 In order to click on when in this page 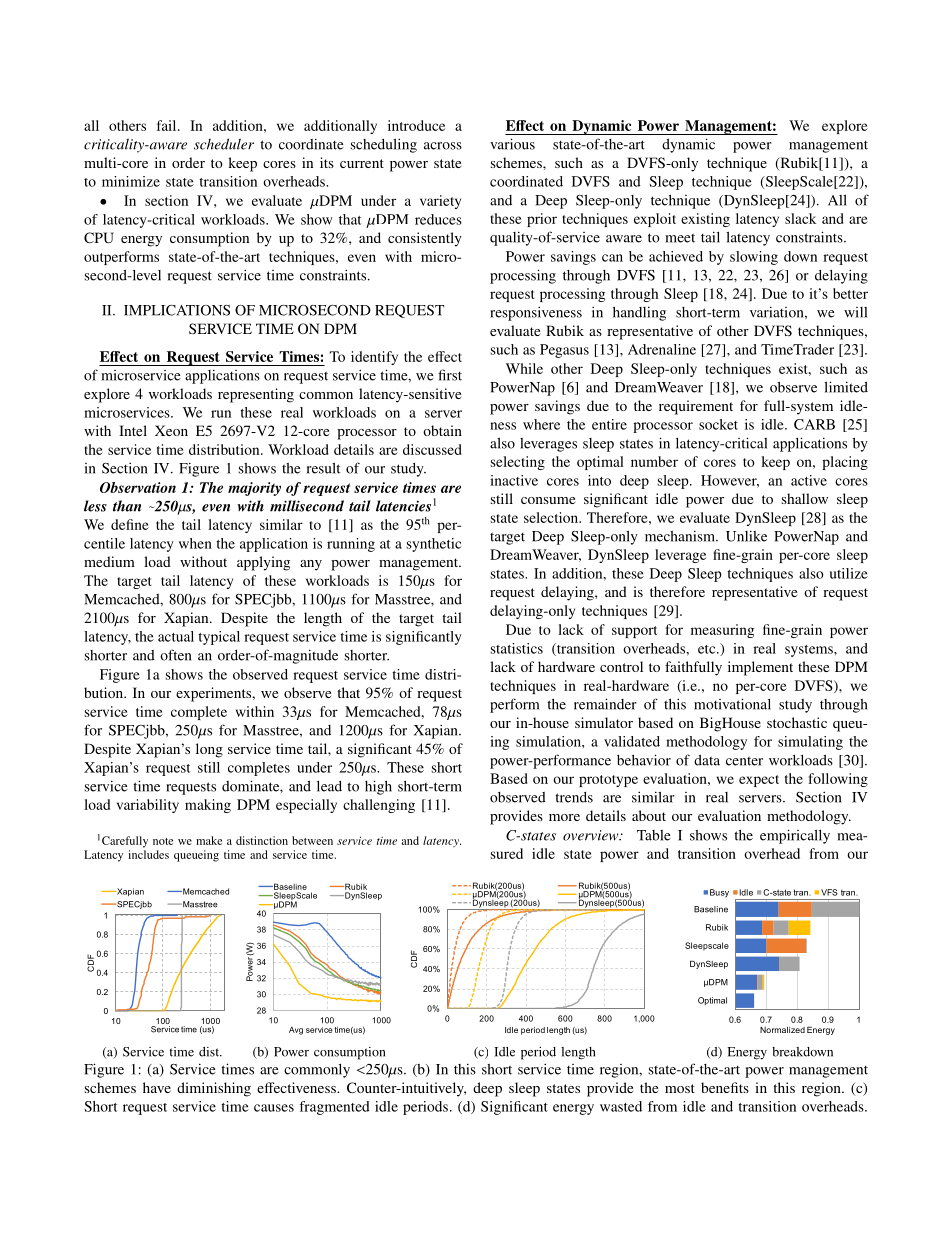, I will do `click(195, 543)`.
